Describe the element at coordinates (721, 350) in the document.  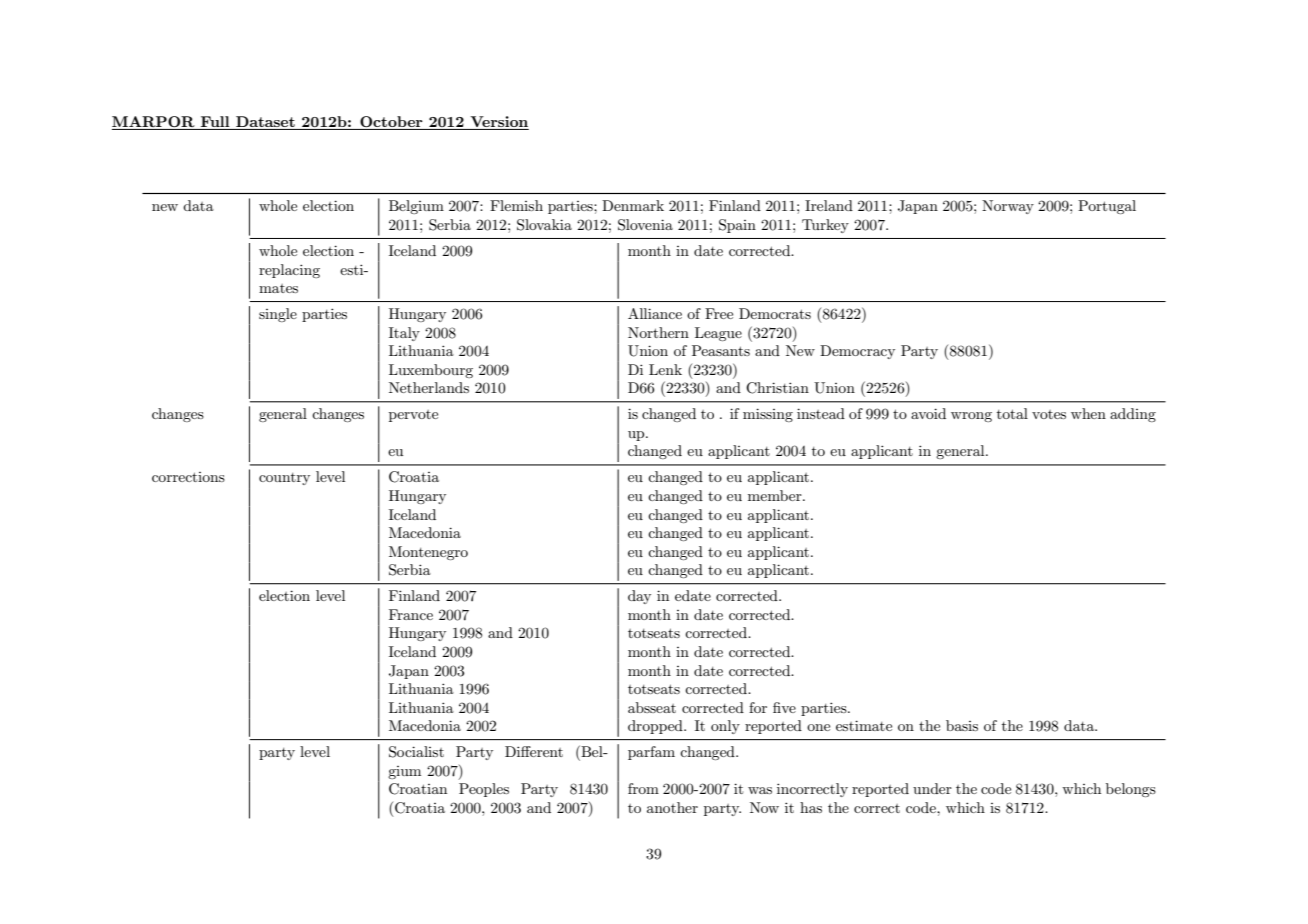
I see `Peasants` at that location.
